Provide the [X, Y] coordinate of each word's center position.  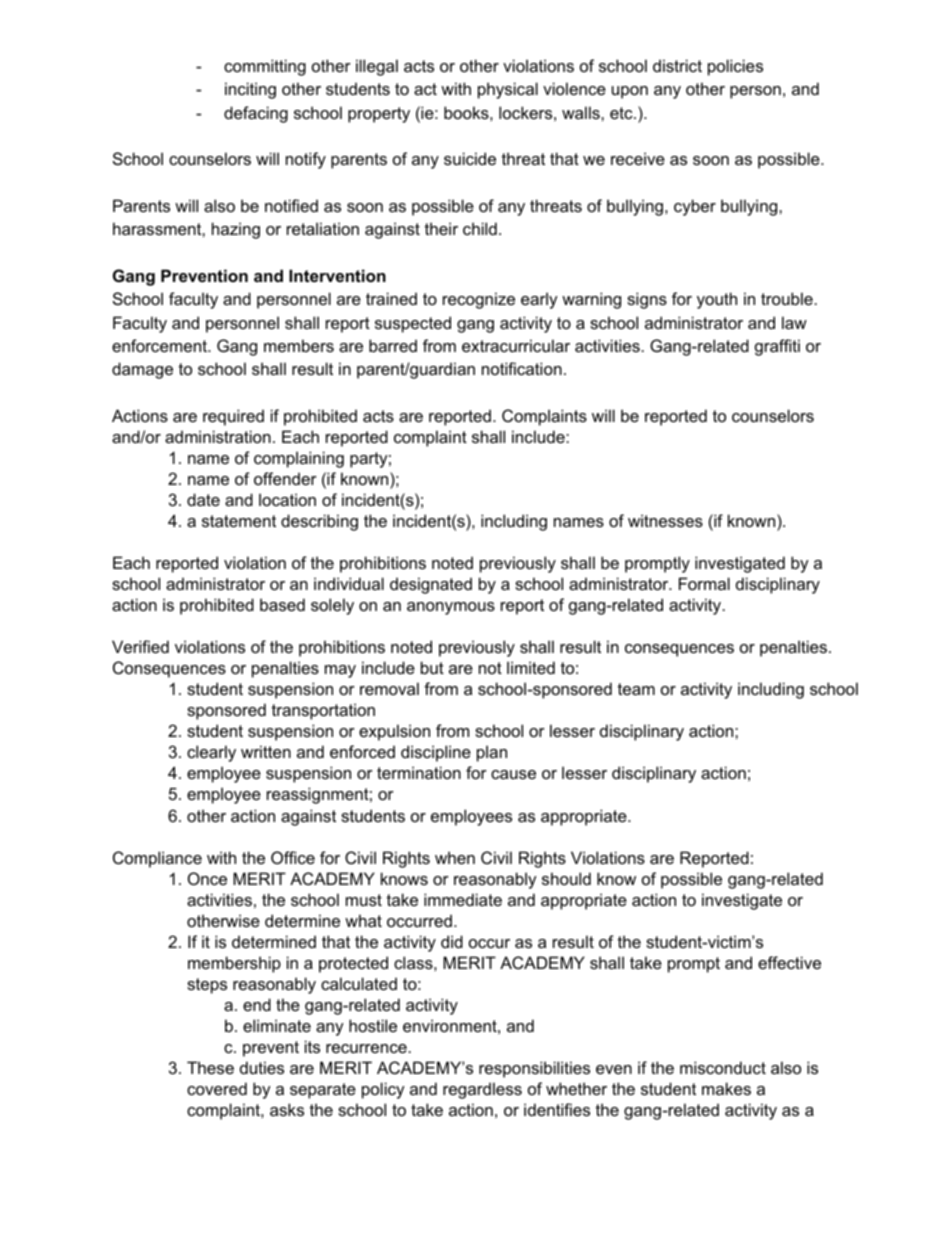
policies [735, 67]
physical [508, 90]
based [282, 604]
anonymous [451, 608]
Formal [704, 583]
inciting [250, 90]
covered [217, 1088]
